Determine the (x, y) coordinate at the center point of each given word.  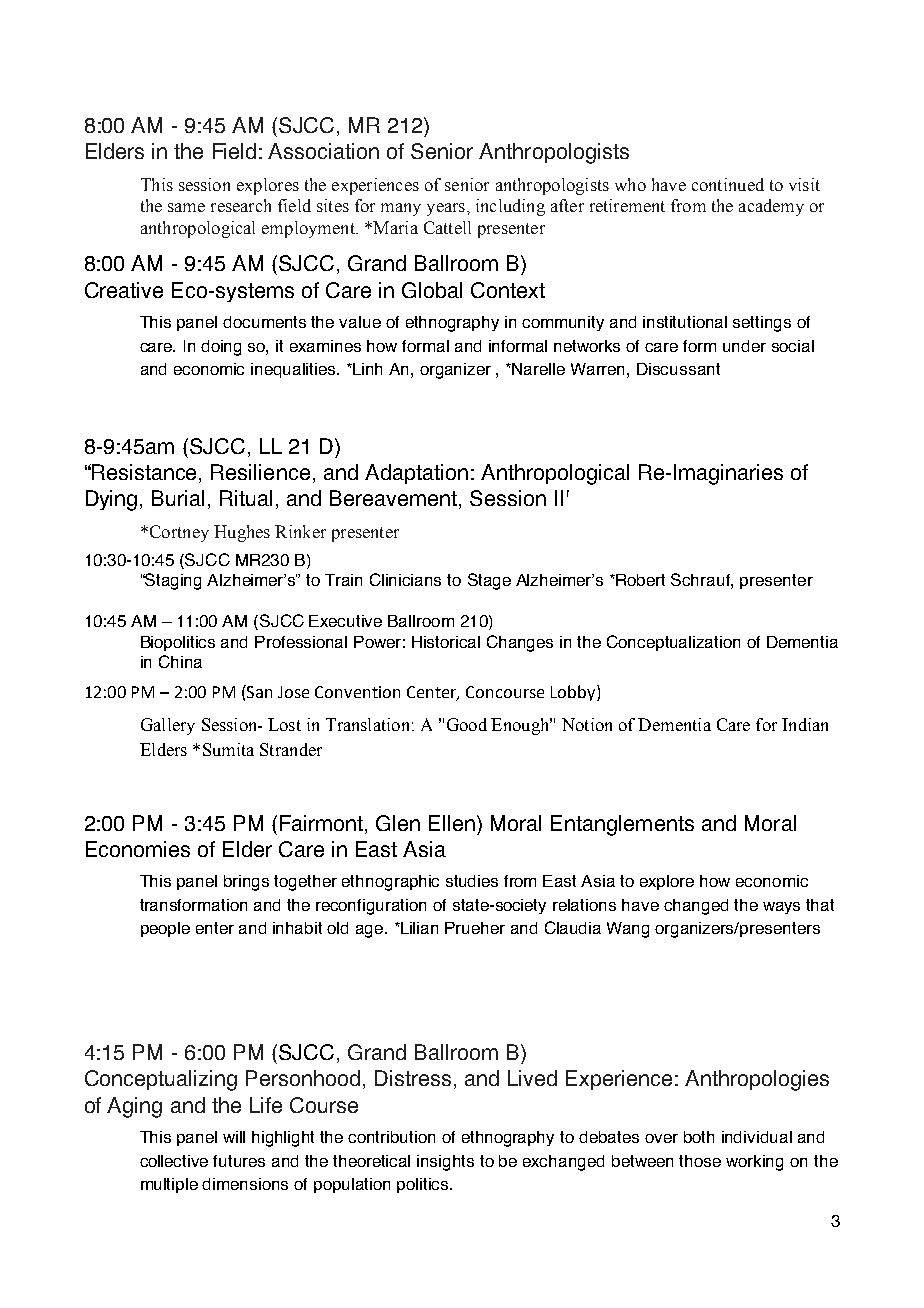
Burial (178, 498)
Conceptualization (673, 643)
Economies (138, 849)
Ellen (452, 823)
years (446, 209)
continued (728, 184)
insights (445, 1163)
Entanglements (622, 825)
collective (174, 1161)
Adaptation (416, 474)
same (186, 207)
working (754, 1163)
